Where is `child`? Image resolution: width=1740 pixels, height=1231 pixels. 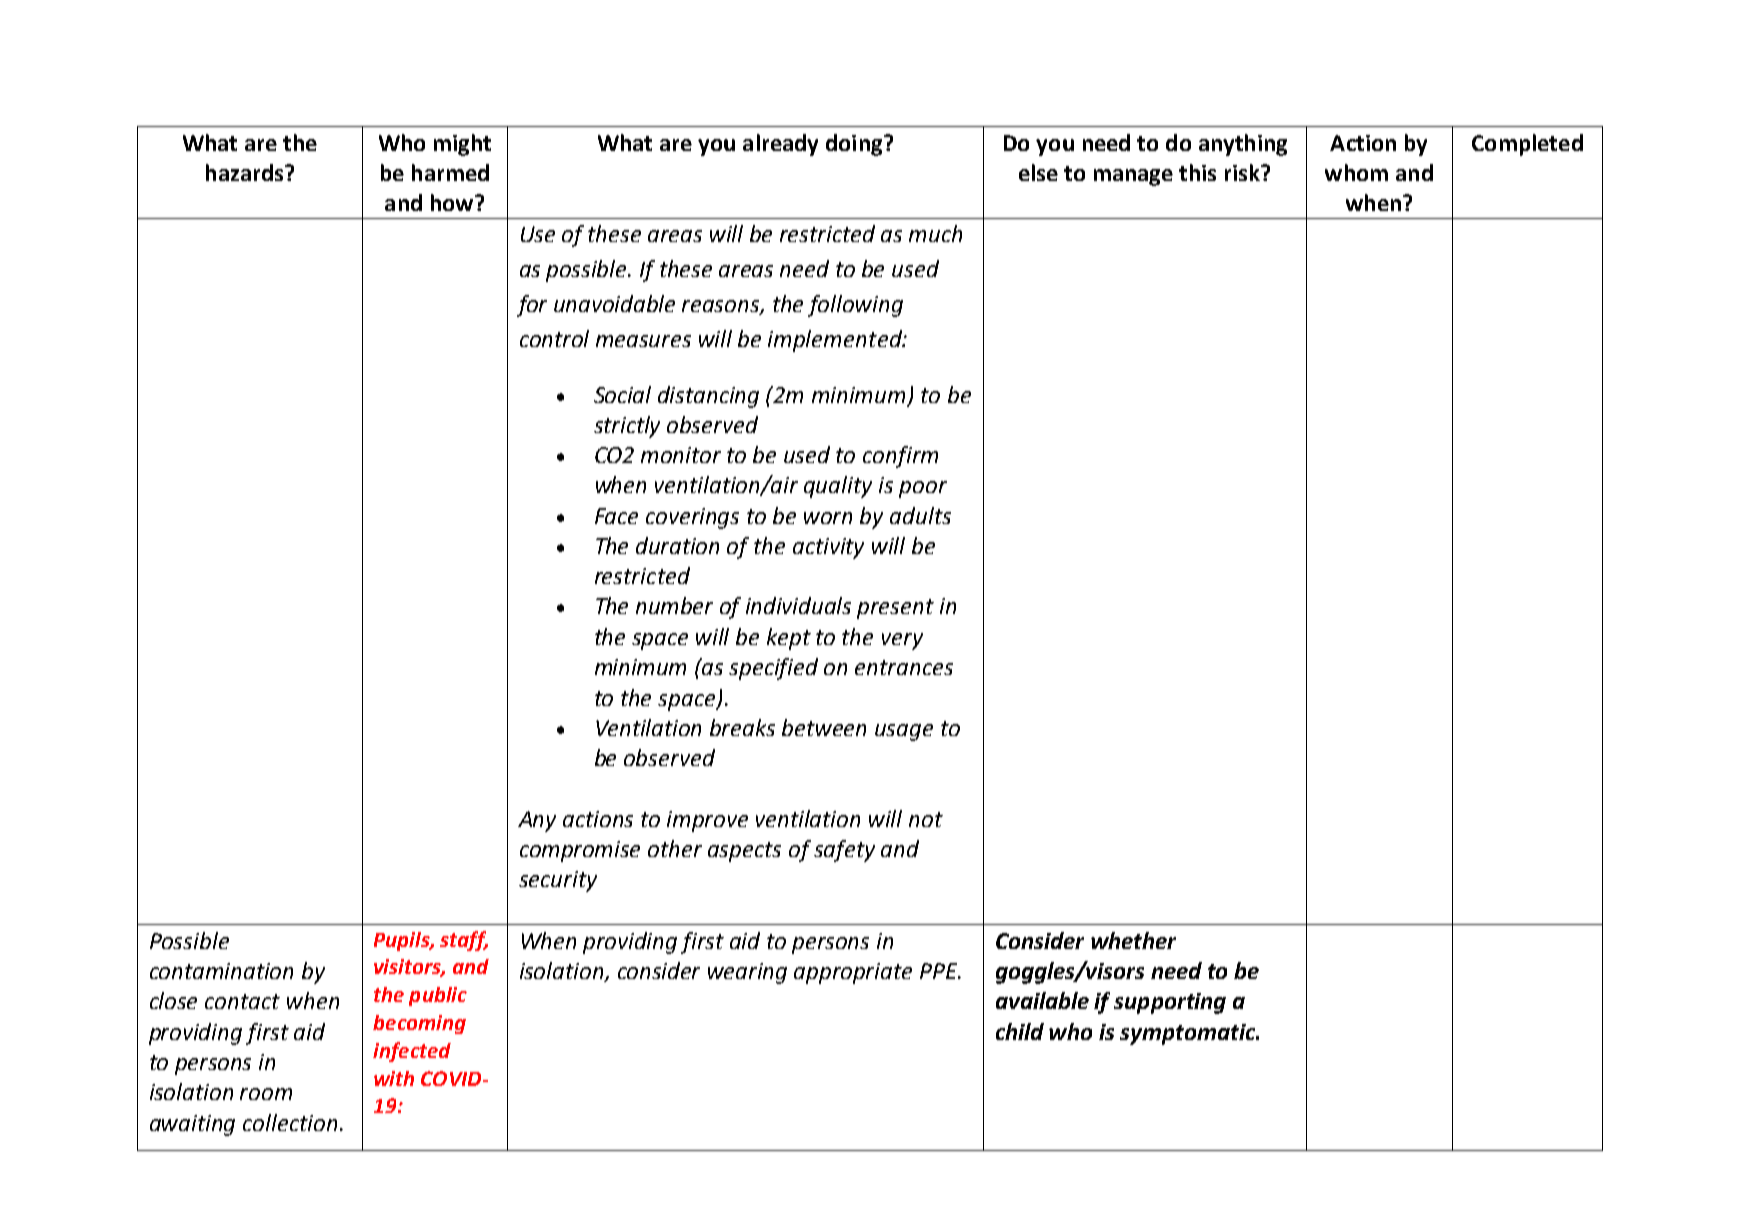
child is located at coordinates (1020, 1031).
